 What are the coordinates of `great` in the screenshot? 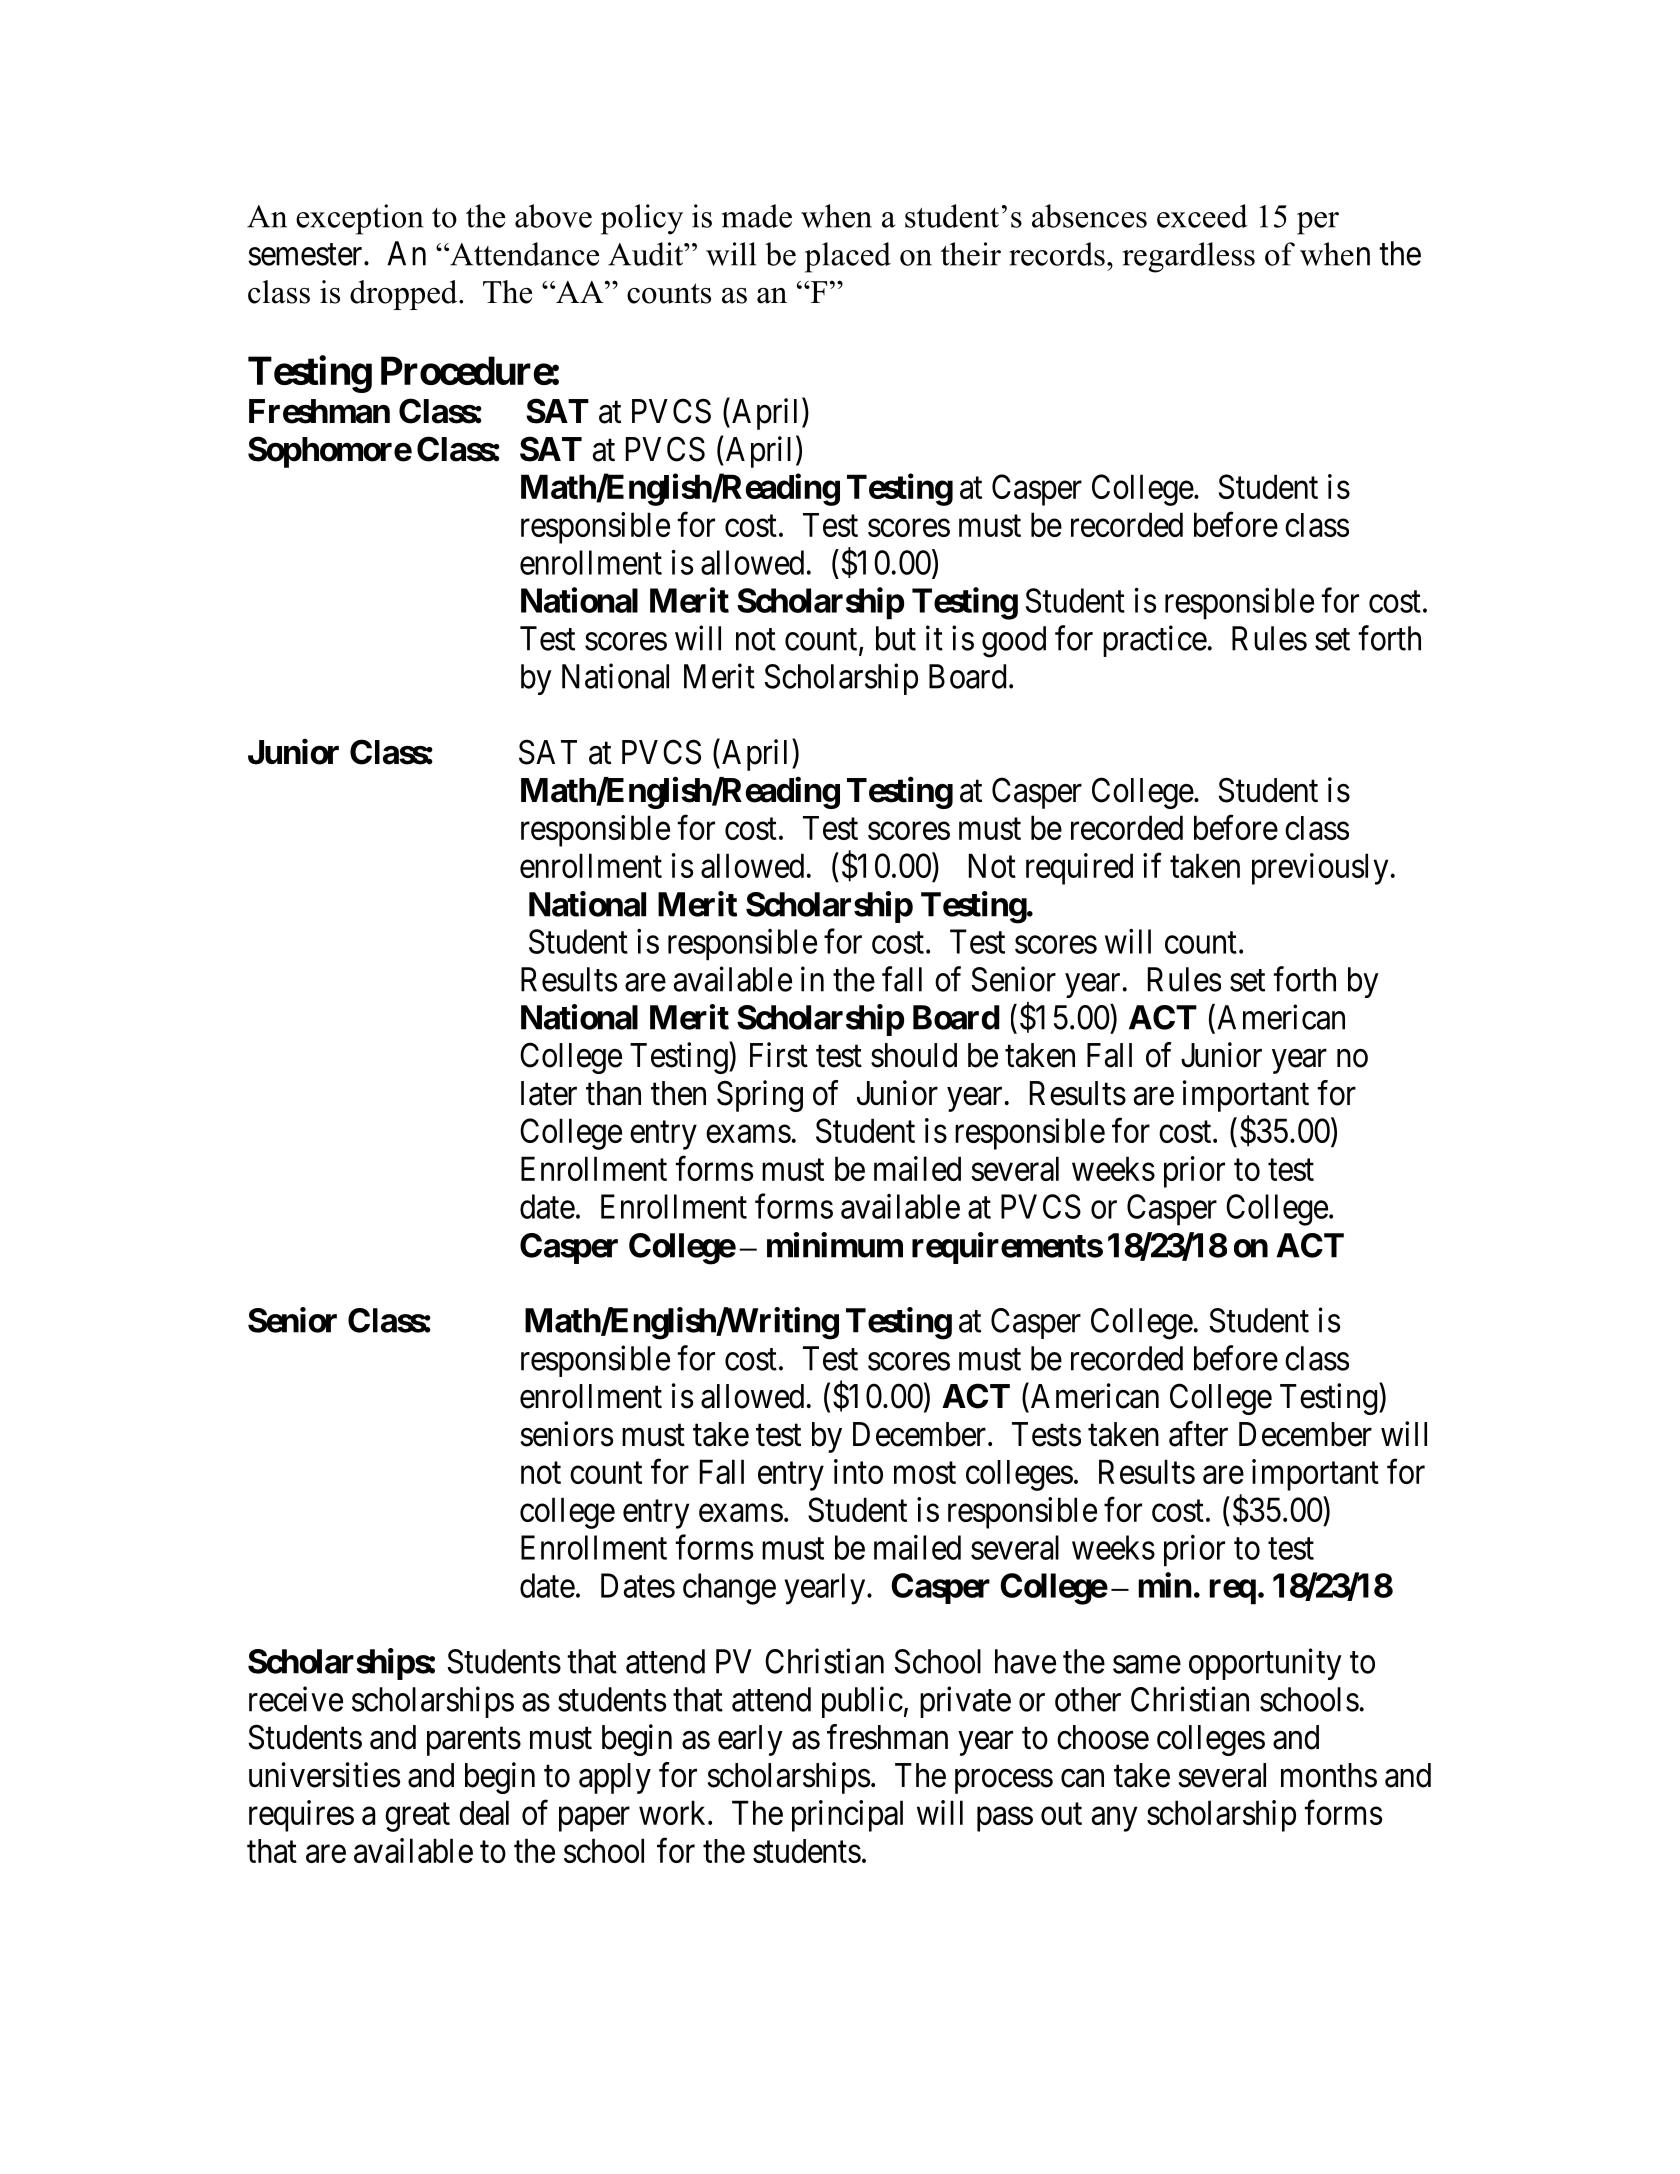 It's located at (417, 1817).
